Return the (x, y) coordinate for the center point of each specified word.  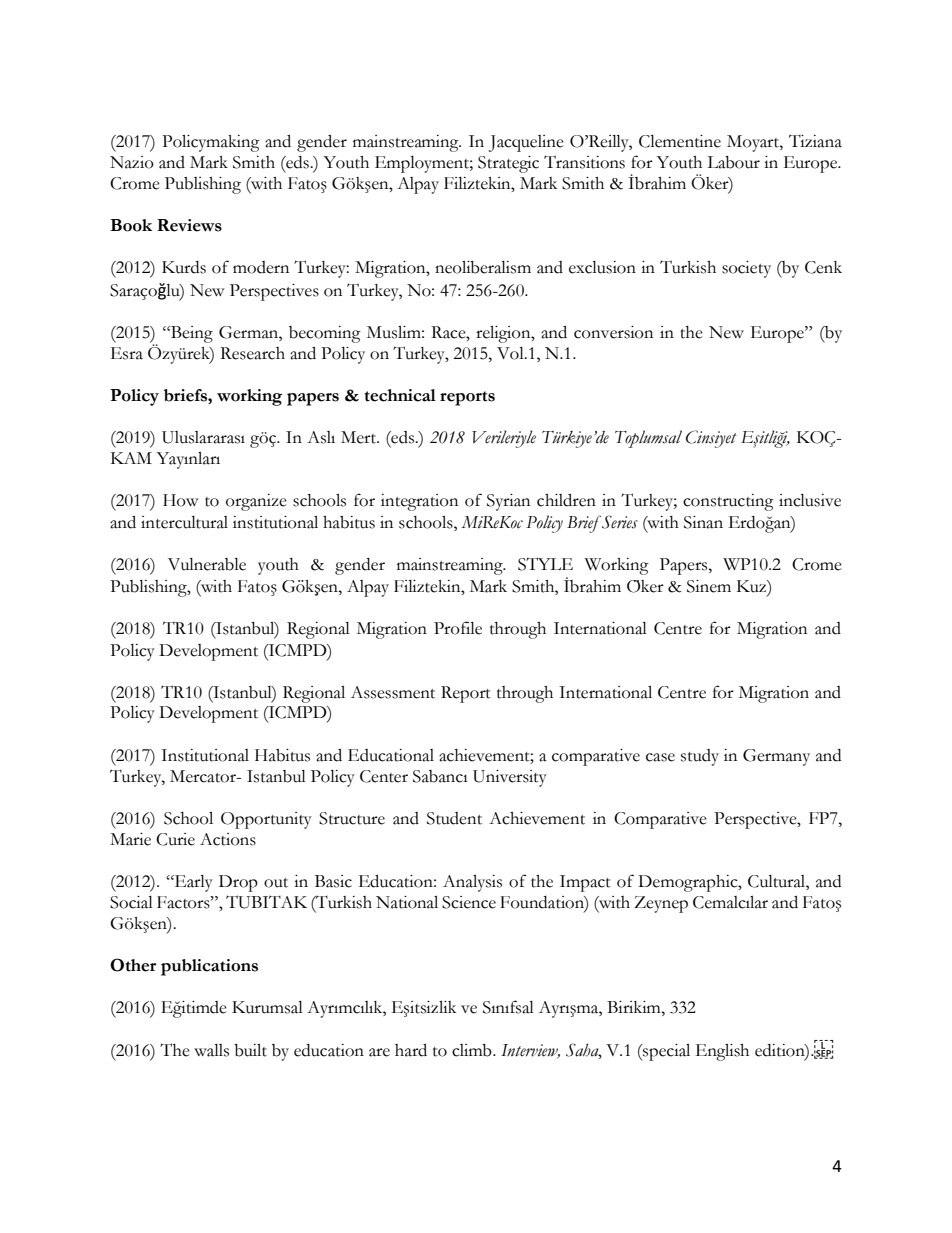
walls (211, 1050)
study (700, 757)
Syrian (508, 502)
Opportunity (266, 820)
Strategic (508, 164)
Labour (733, 162)
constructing (728, 502)
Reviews (189, 225)
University (510, 778)
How (180, 500)
